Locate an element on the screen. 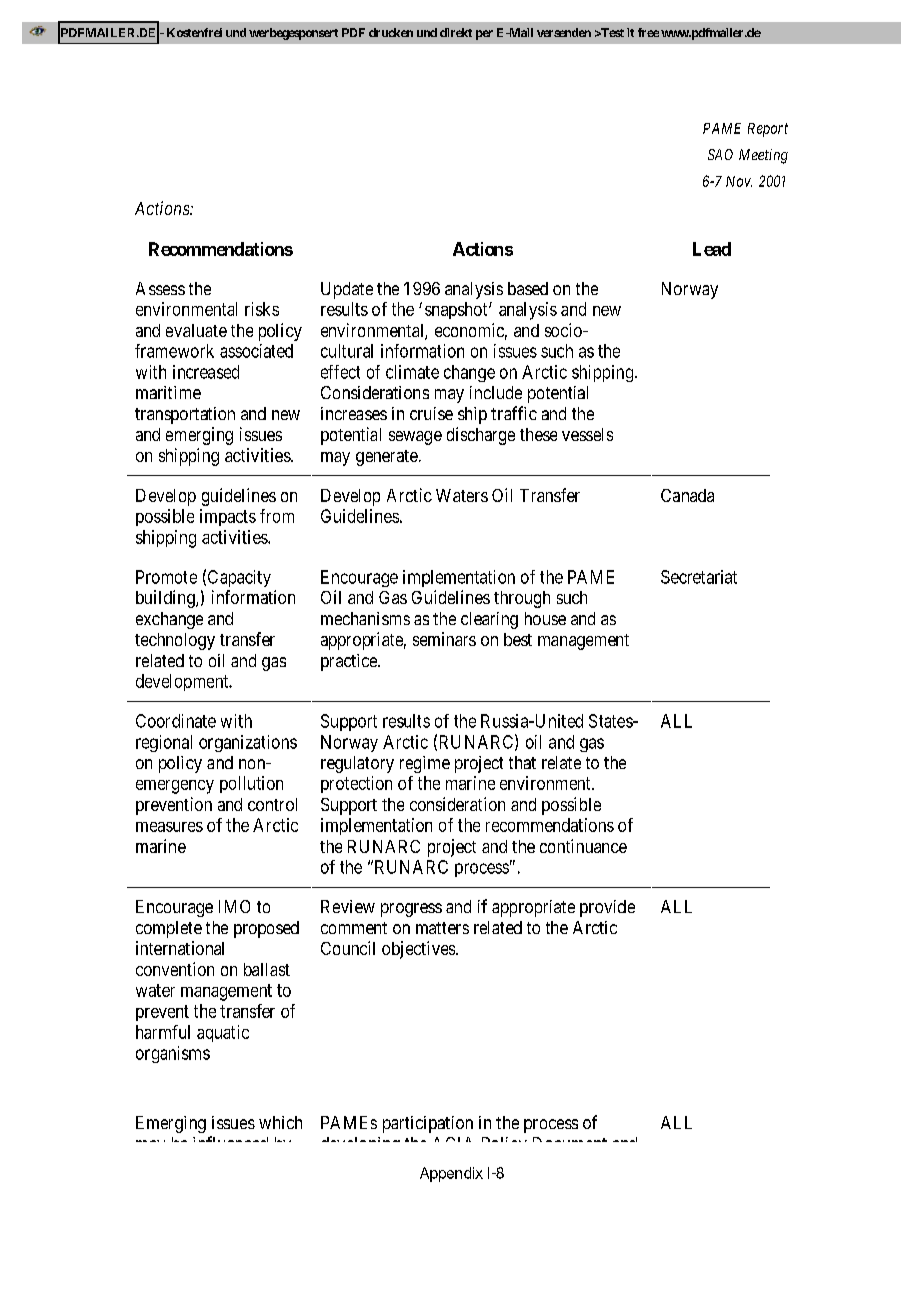 Image resolution: width=924 pixels, height=1307 pixels. Appendix is located at coordinates (451, 1174).
